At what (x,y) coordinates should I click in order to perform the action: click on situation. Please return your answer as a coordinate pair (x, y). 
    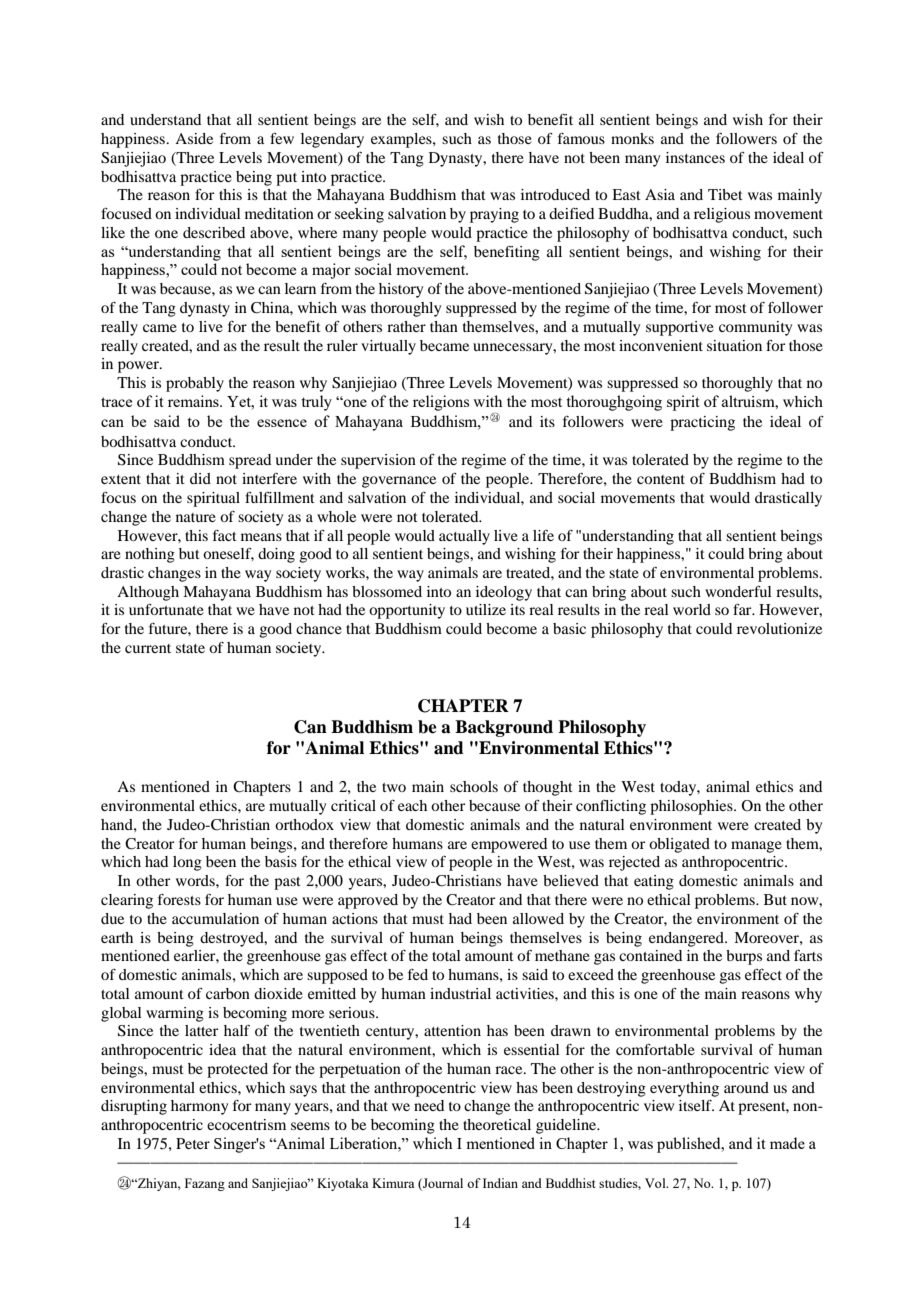
    Looking at the image, I should click on (734, 345).
